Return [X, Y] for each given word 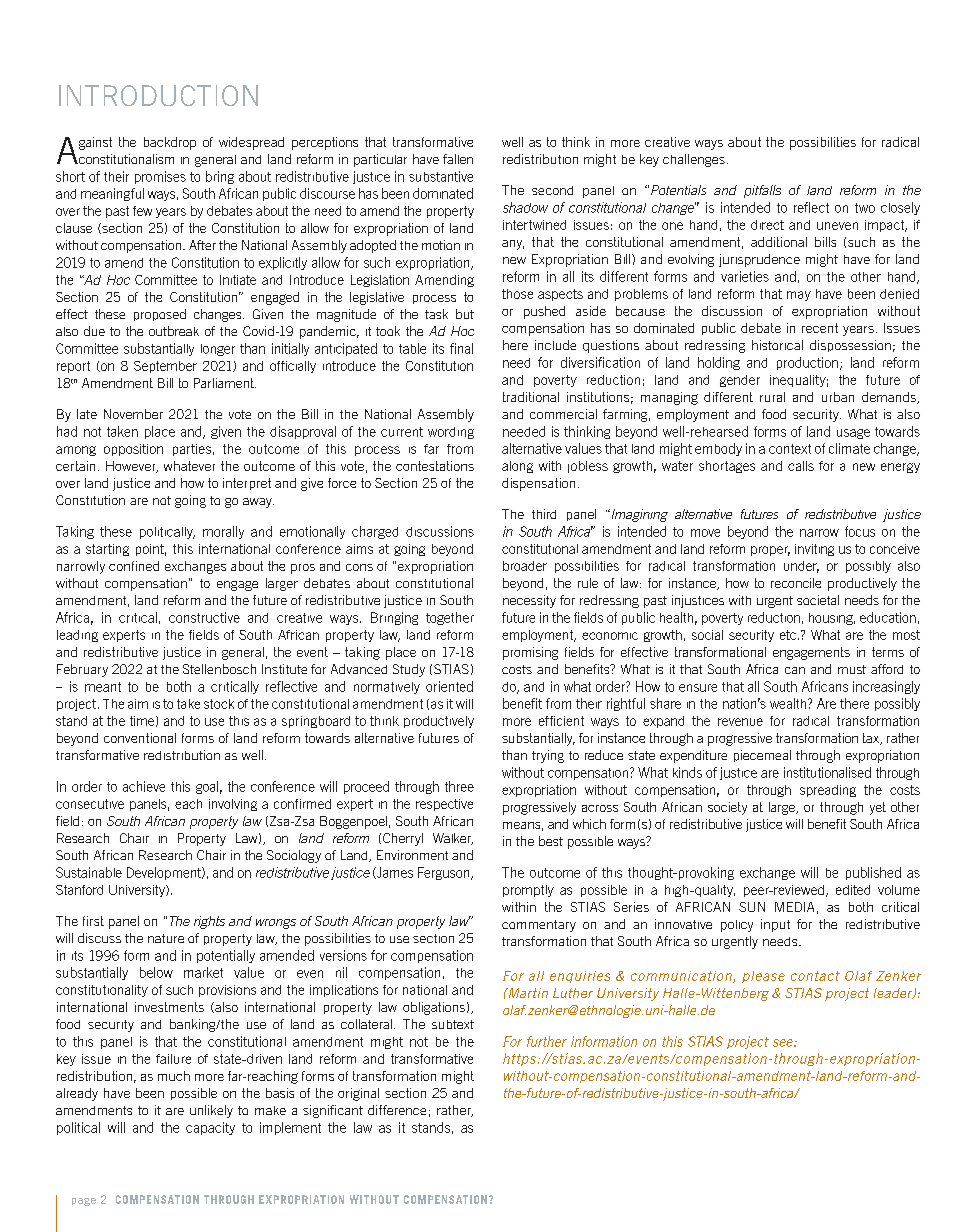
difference [397, 1110]
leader [894, 993]
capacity [210, 1128]
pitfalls [762, 191]
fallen [458, 159]
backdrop [170, 143]
